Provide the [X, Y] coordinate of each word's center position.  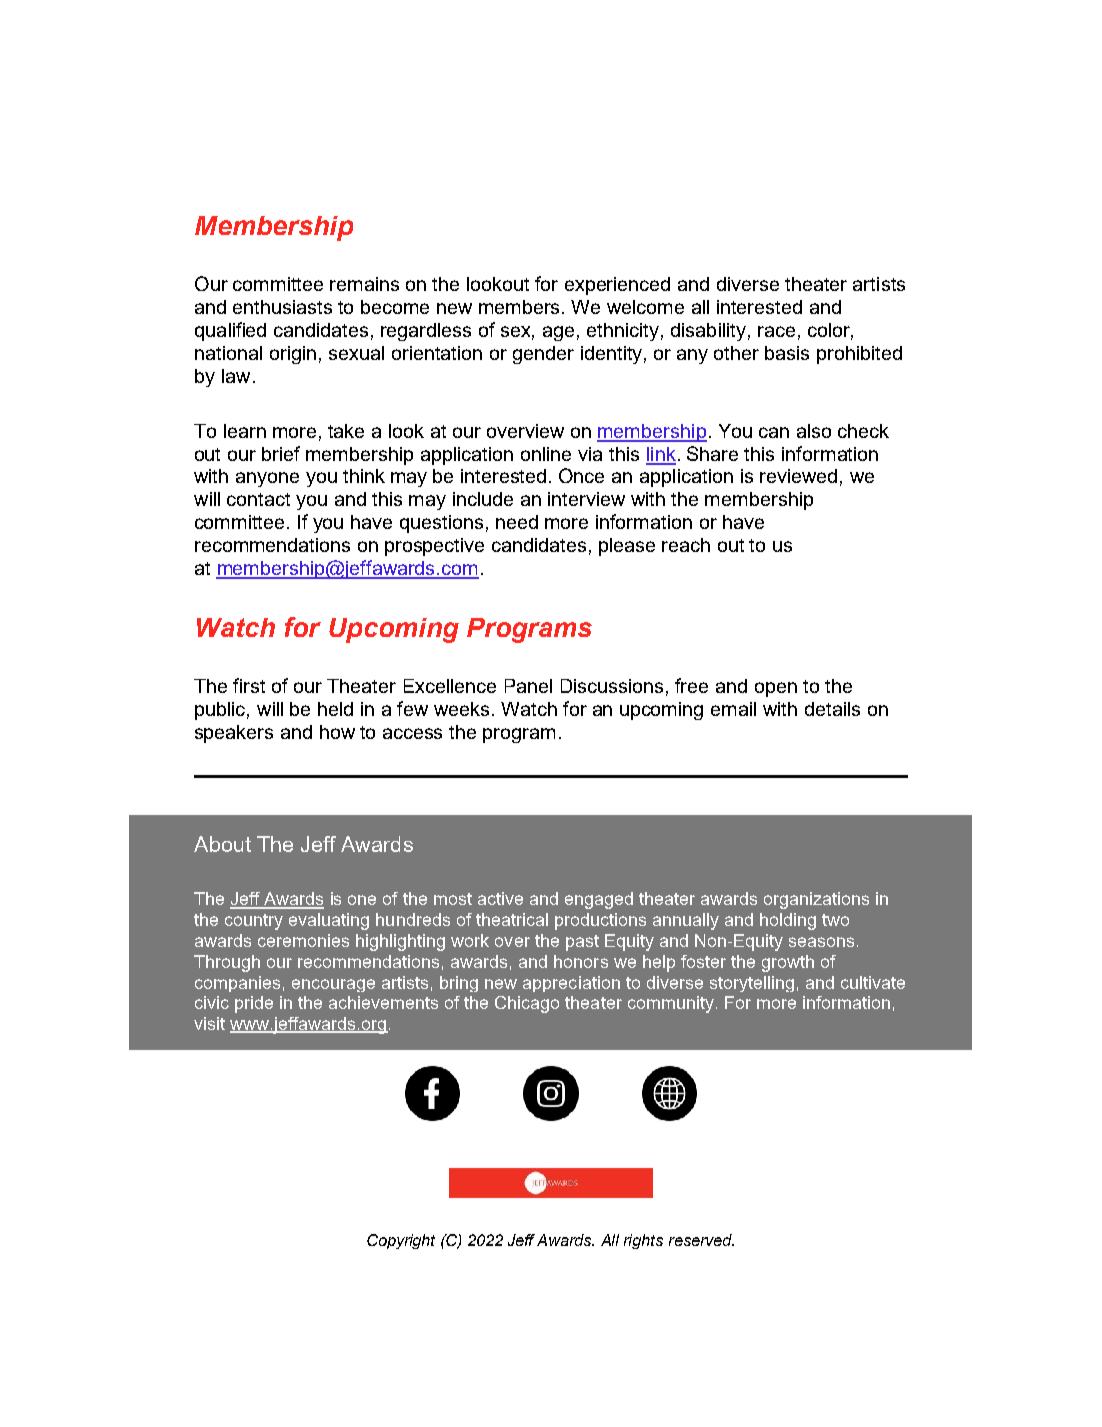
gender [543, 355]
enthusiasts [282, 307]
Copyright [401, 1241]
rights [643, 1241]
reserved [701, 1240]
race [776, 331]
